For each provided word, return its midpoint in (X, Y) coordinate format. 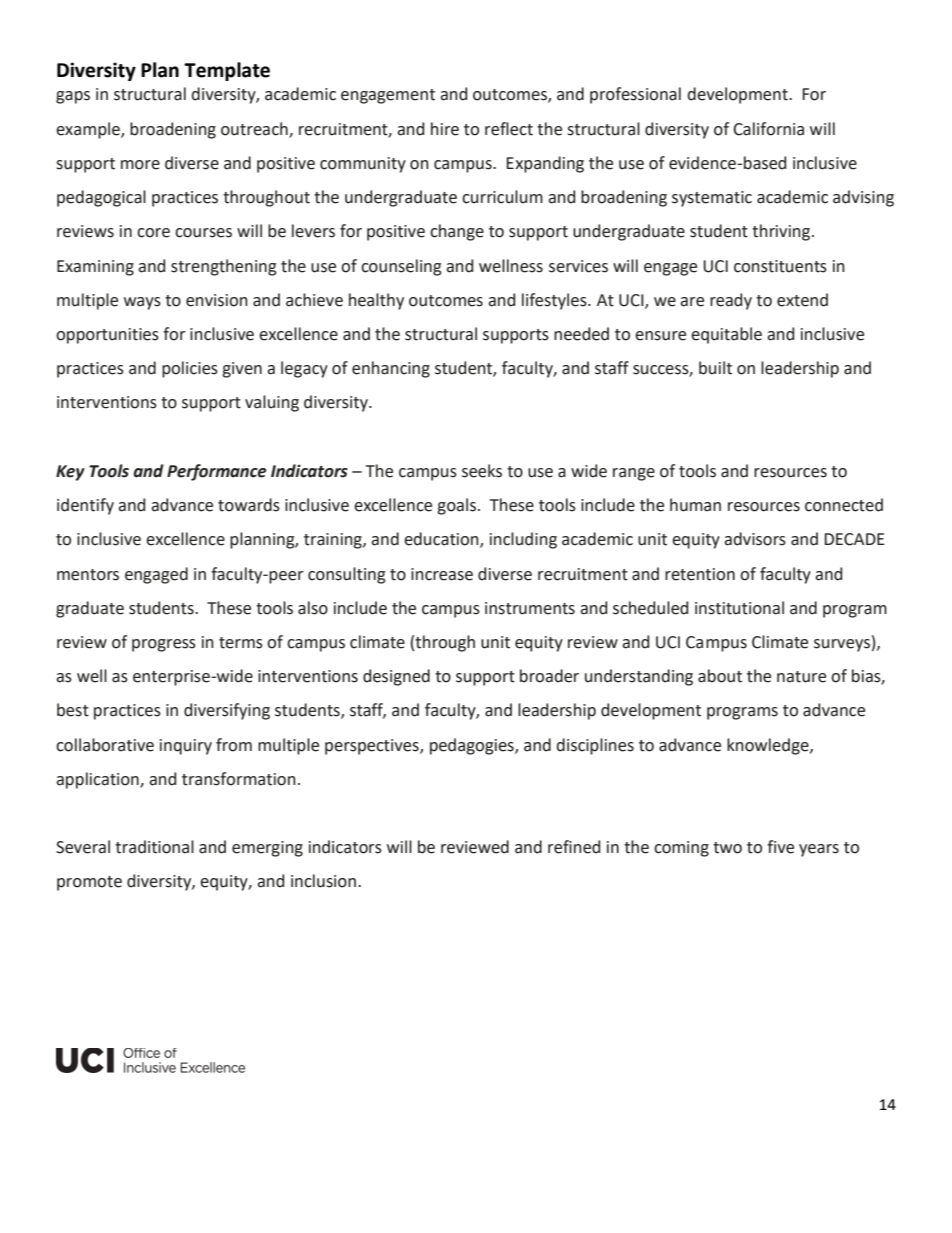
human (695, 505)
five (780, 847)
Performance (217, 472)
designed (396, 677)
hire (445, 129)
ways (142, 303)
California (768, 129)
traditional (154, 847)
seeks (482, 471)
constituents (780, 266)
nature (801, 677)
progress (164, 645)
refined (574, 847)
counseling (401, 267)
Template (227, 71)
